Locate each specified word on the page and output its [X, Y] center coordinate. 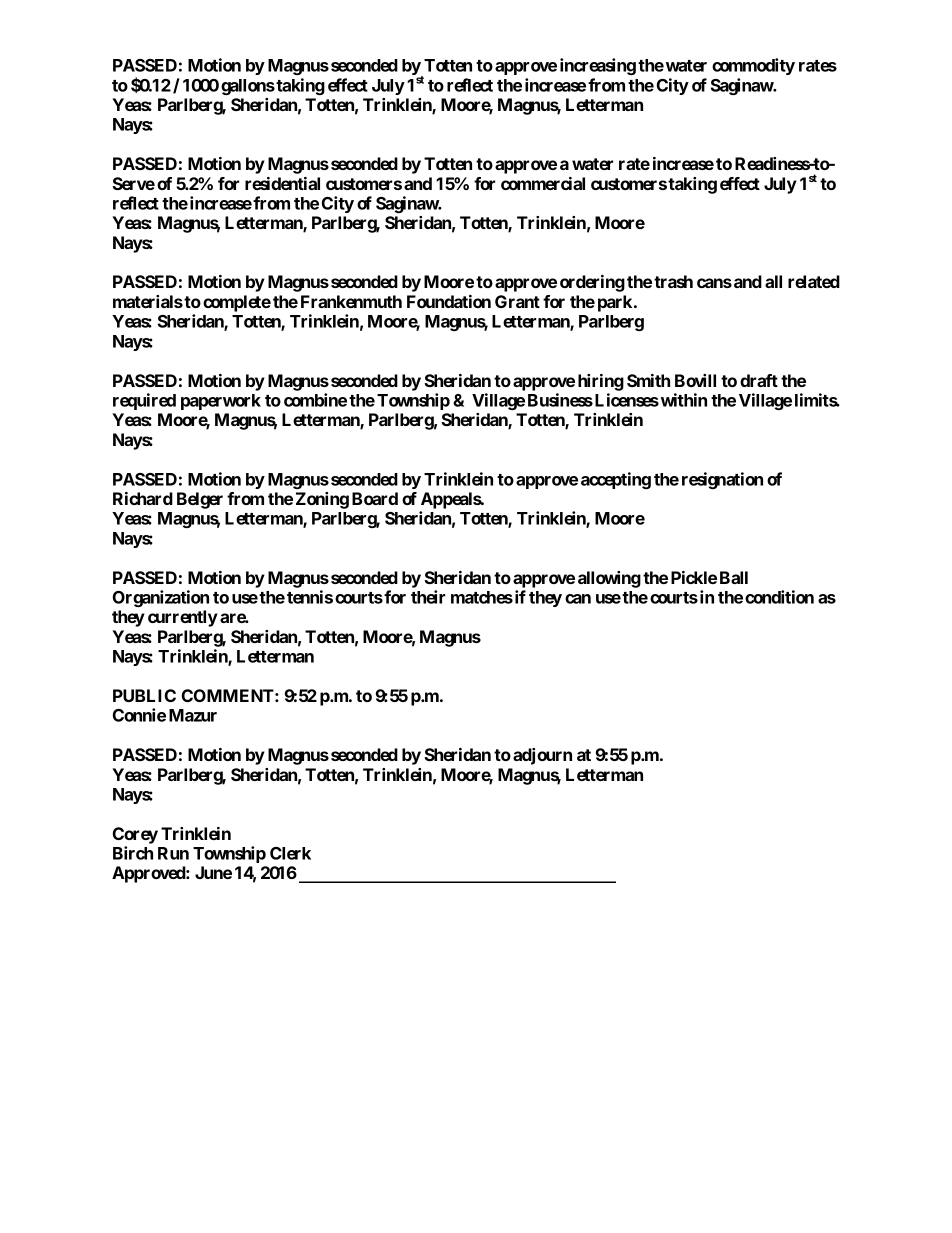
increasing [598, 66]
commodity [753, 66]
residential [282, 183]
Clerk [290, 853]
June [213, 872]
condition [779, 597]
